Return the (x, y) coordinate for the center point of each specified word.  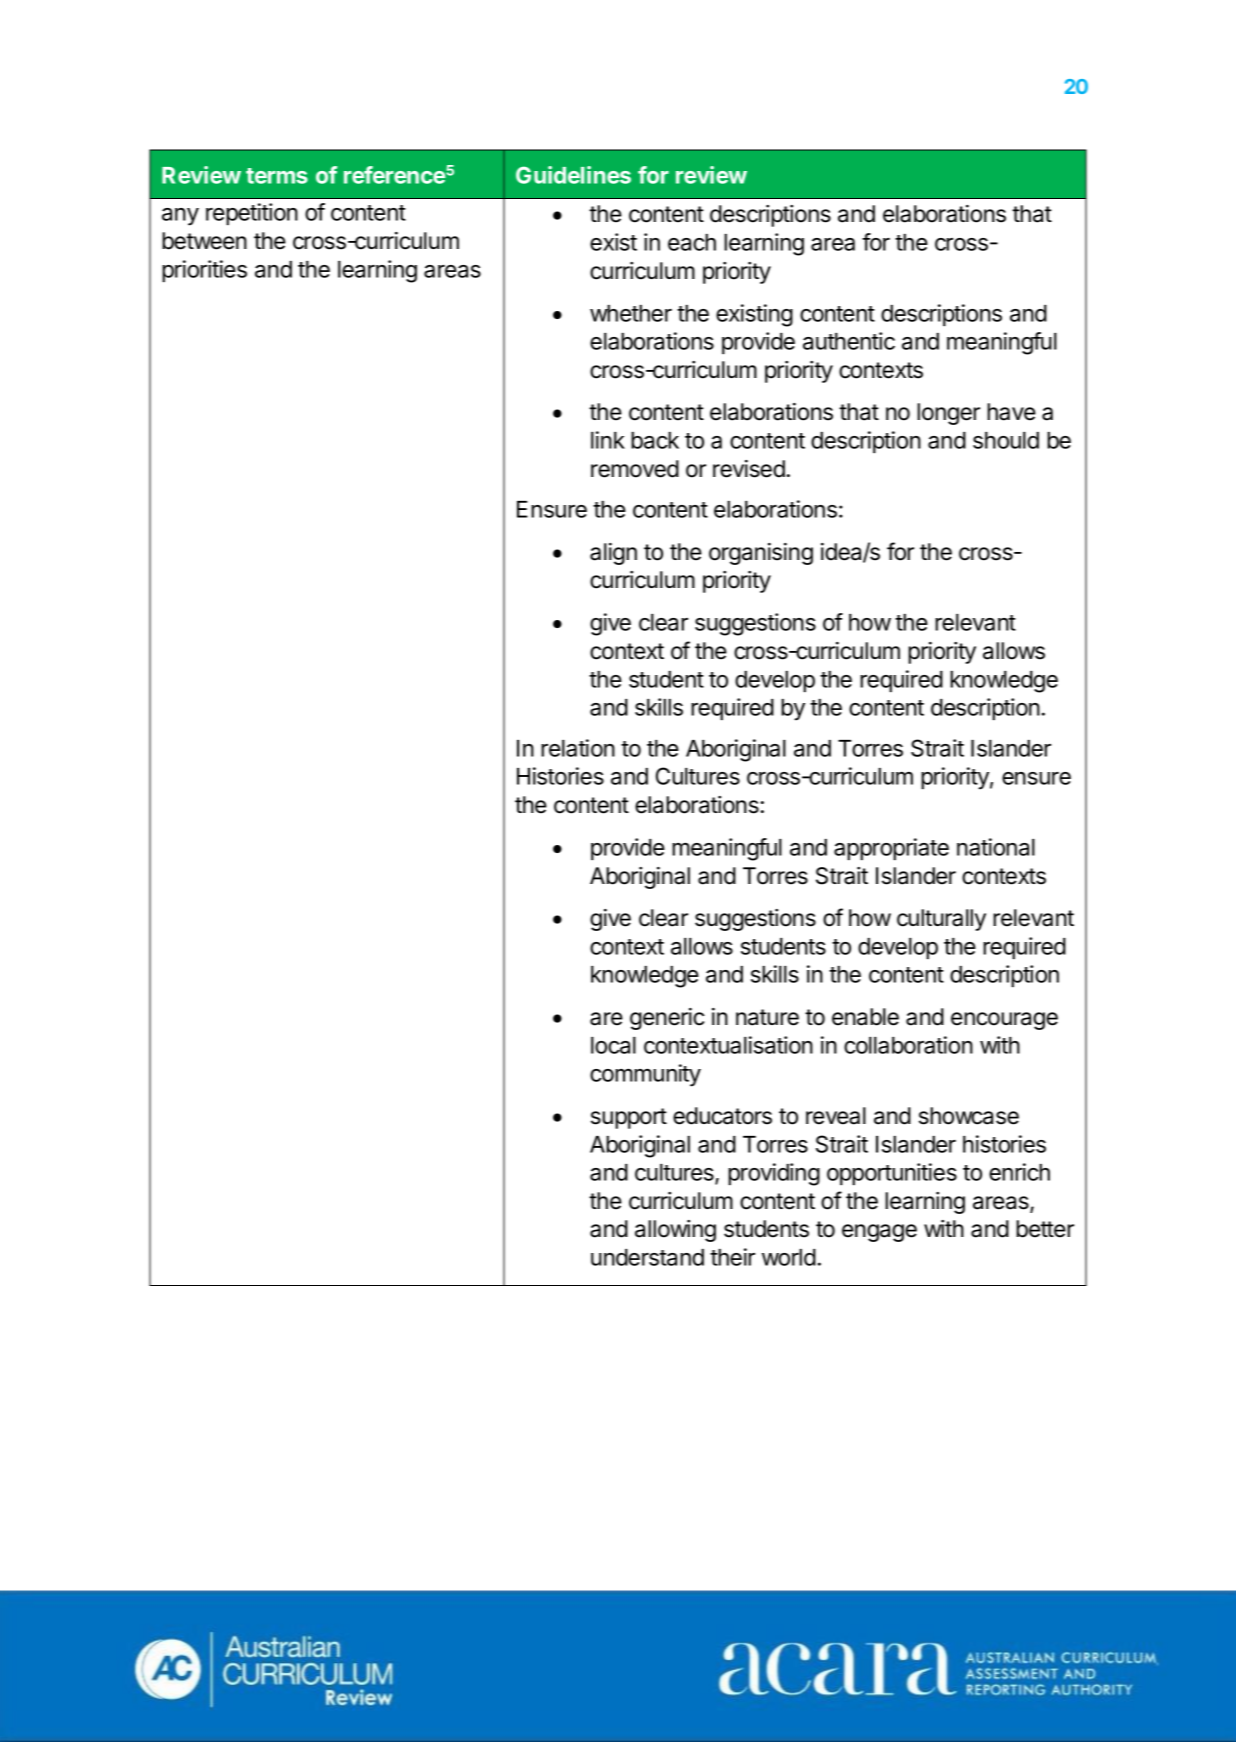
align (613, 554)
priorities (204, 271)
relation (578, 748)
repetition (252, 214)
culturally (941, 920)
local (613, 1045)
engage (879, 1233)
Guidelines (573, 175)
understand (647, 1257)
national (996, 847)
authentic (849, 341)
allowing (675, 1231)
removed (635, 469)
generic (667, 1019)
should (1006, 440)
